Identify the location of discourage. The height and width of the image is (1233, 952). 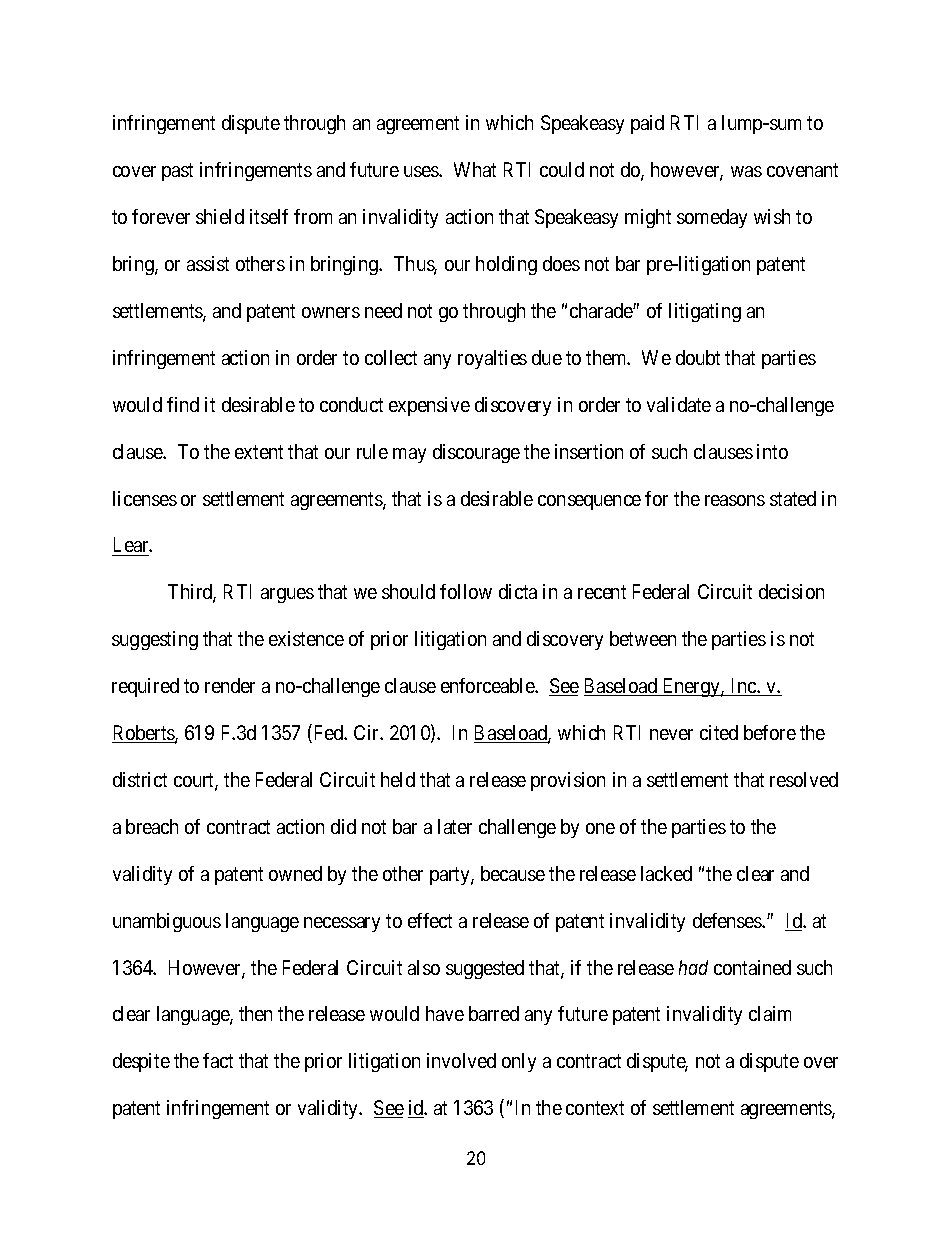
(476, 453).
